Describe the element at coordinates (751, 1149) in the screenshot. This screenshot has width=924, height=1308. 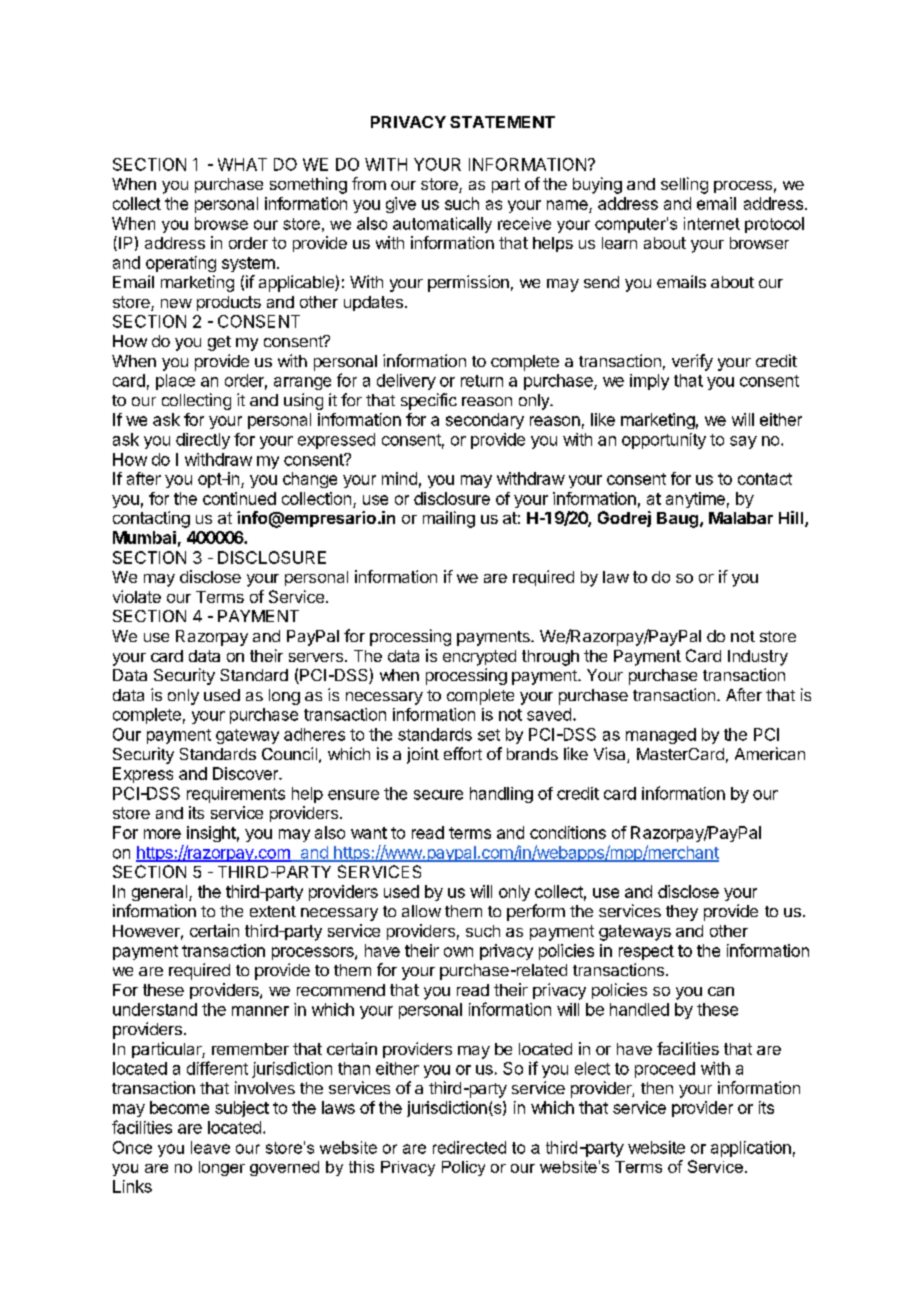
I see `application` at that location.
